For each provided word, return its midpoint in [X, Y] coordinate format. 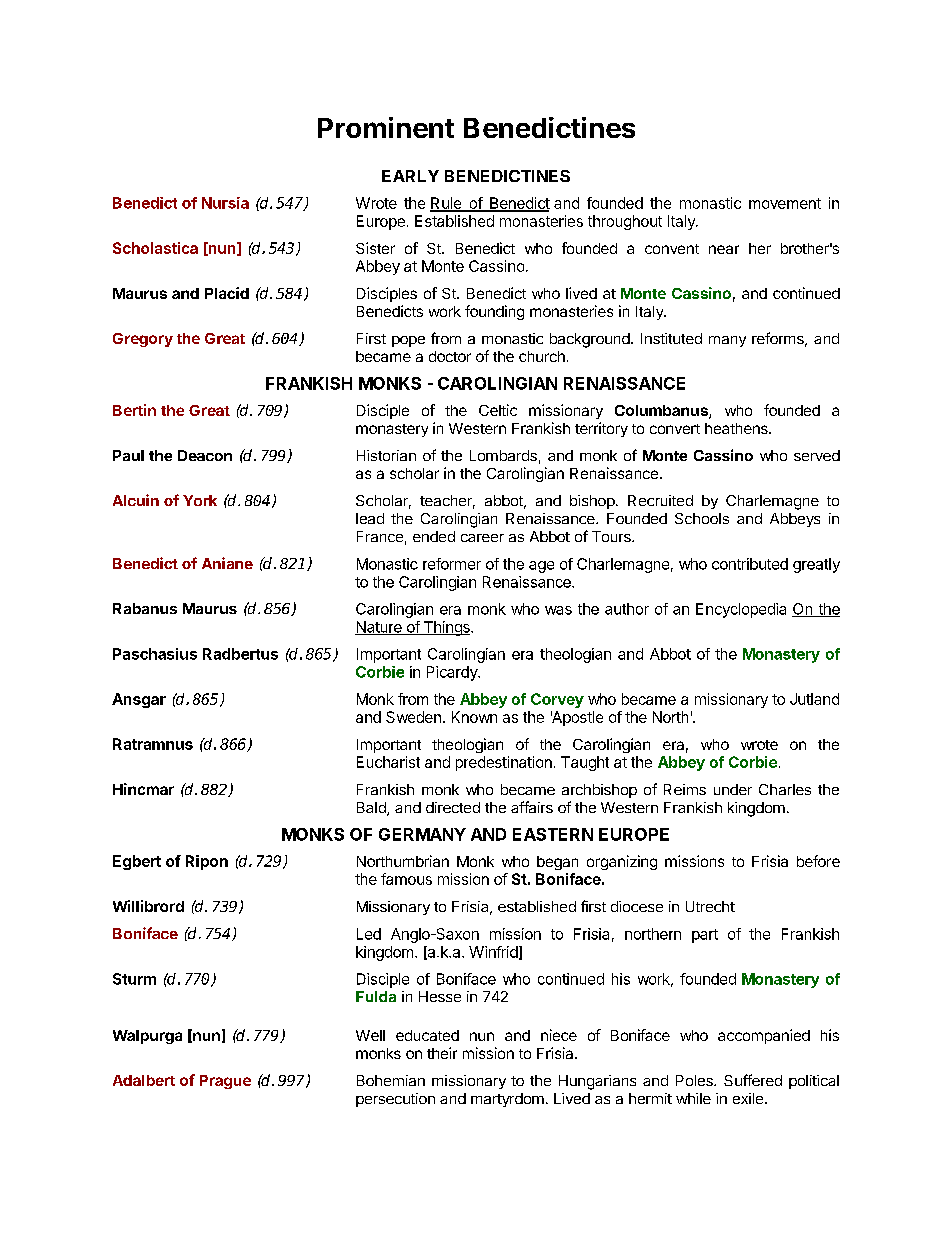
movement [785, 203]
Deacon [205, 455]
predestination [504, 763]
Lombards [503, 455]
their [442, 1053]
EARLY [410, 176]
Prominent [386, 127]
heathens [737, 428]
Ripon [207, 862]
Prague [225, 1082]
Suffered [753, 1080]
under [733, 789]
